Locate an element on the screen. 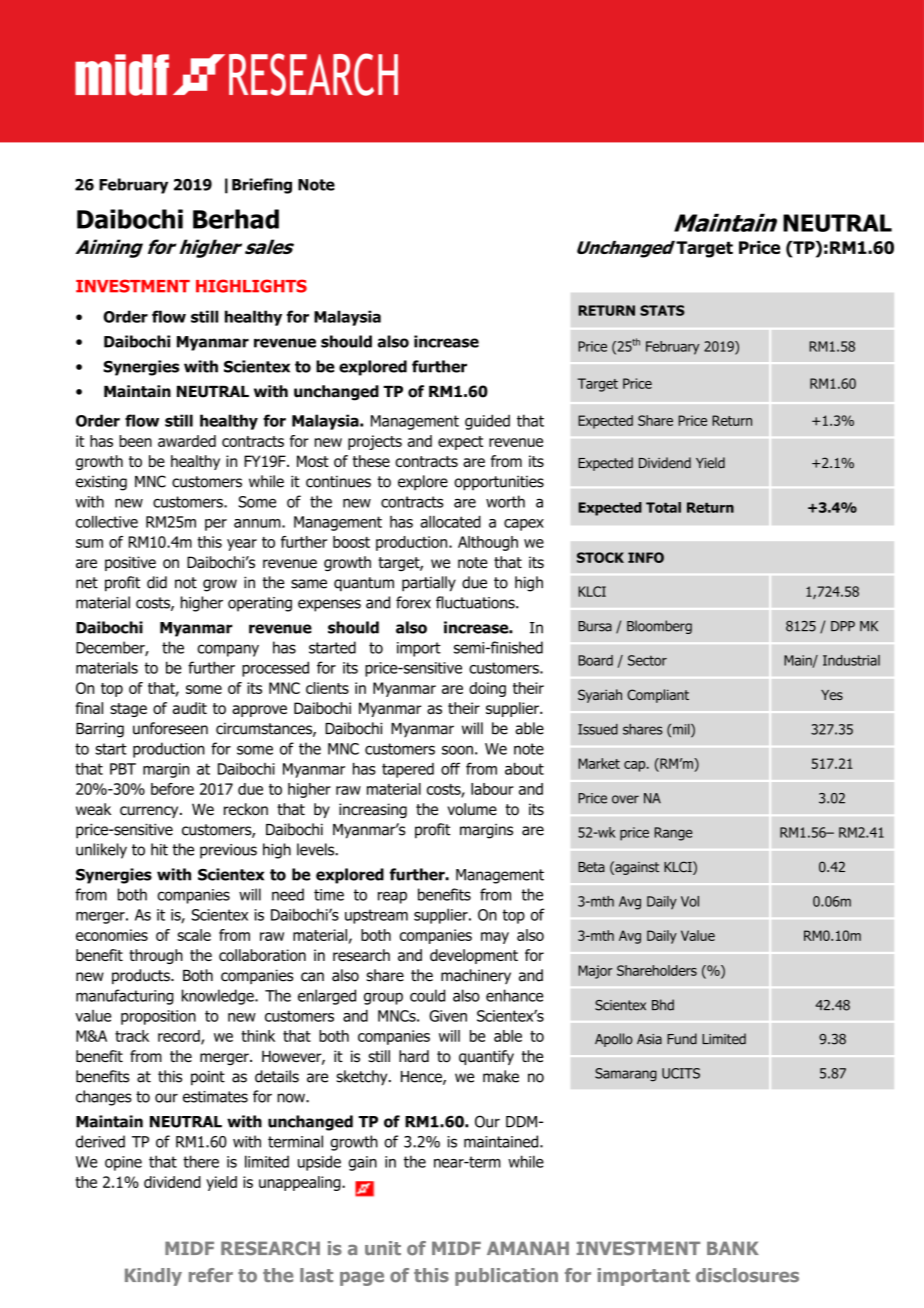 Image resolution: width=924 pixels, height=1308 pixels. guided is located at coordinates (487, 422).
